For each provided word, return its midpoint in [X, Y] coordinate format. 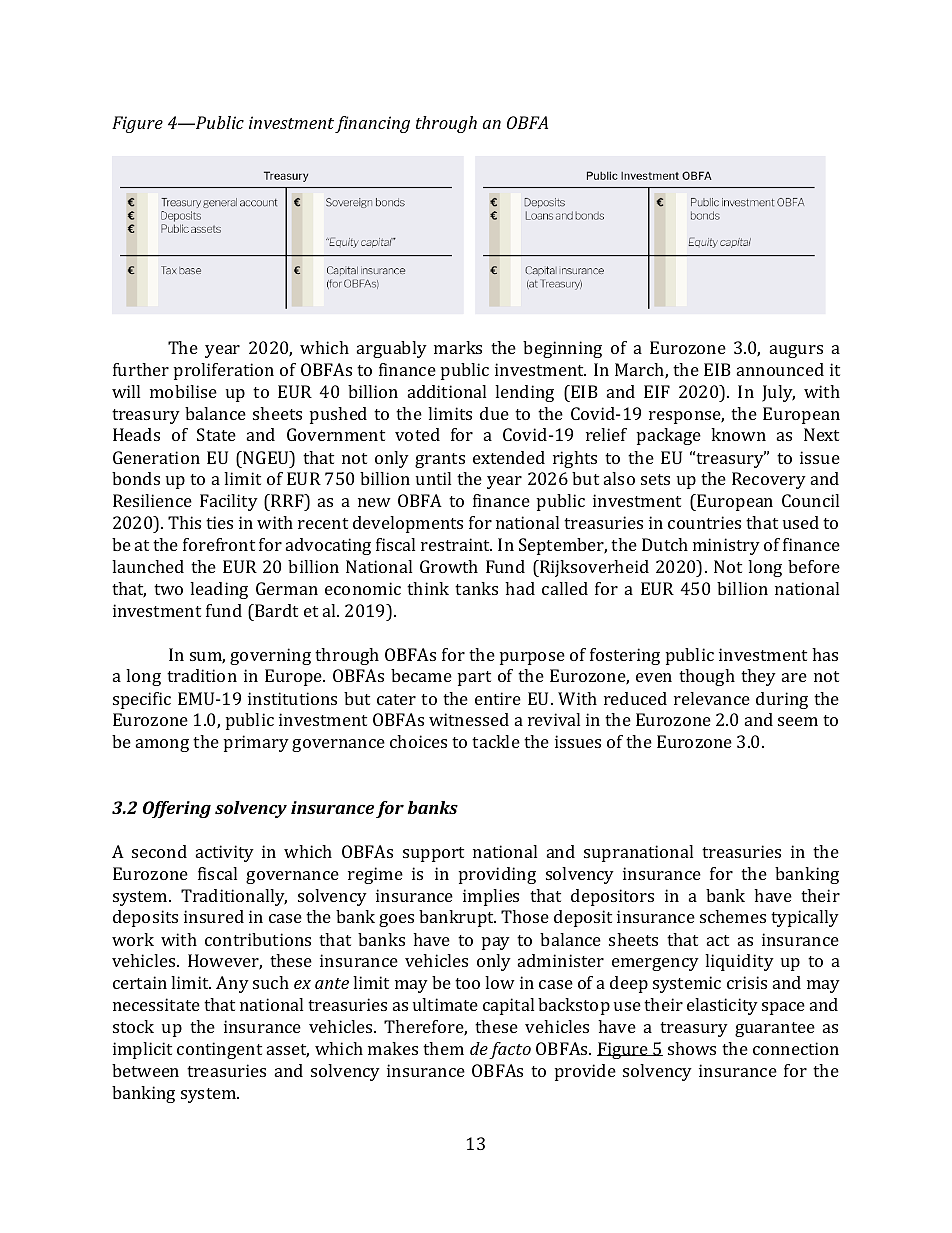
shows [692, 1048]
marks [458, 347]
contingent [219, 1050]
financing [372, 124]
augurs [796, 351]
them [443, 1048]
